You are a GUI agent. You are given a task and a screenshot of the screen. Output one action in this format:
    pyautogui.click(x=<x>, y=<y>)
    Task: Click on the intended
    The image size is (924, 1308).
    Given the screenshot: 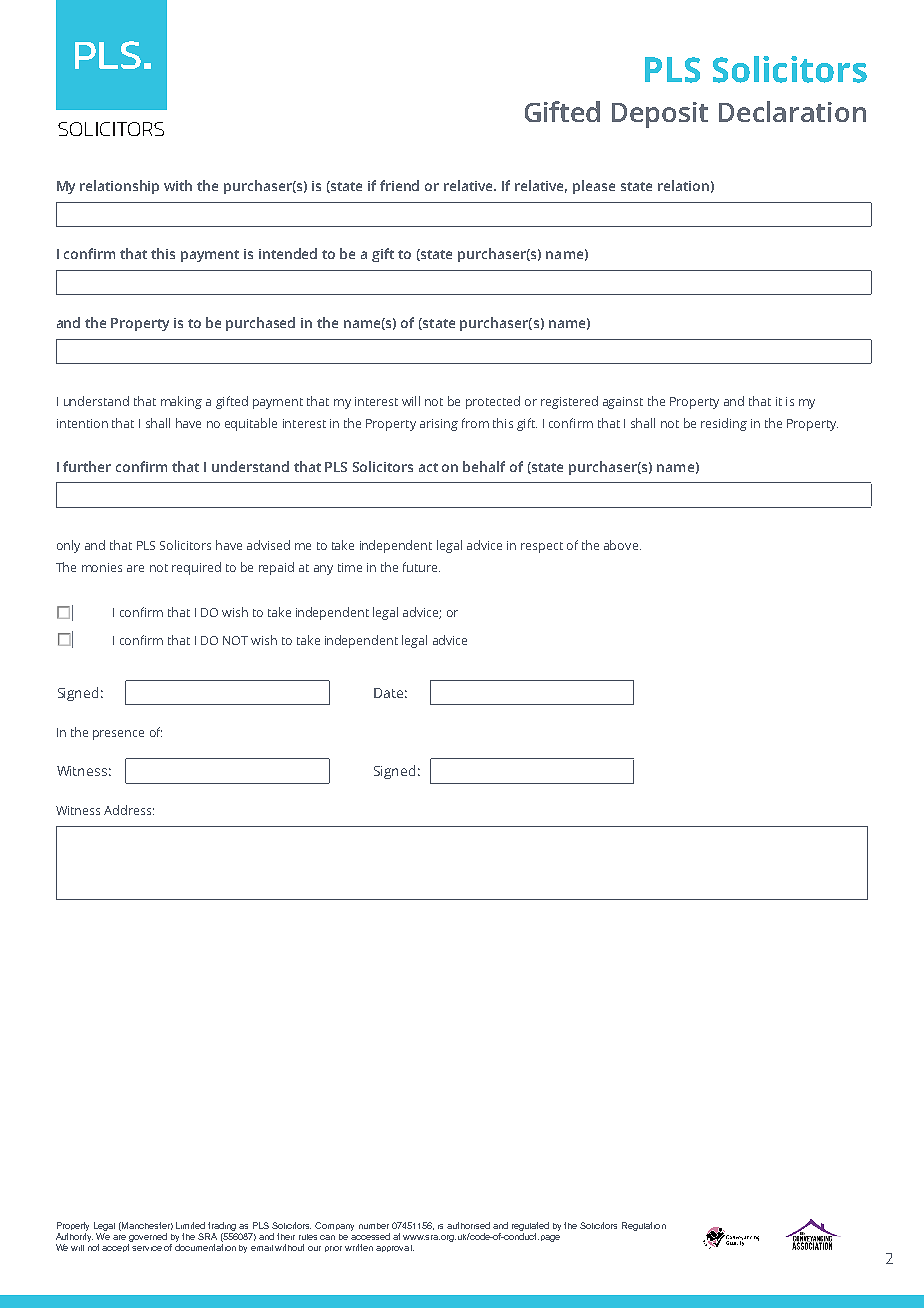 What is the action you would take?
    pyautogui.click(x=288, y=253)
